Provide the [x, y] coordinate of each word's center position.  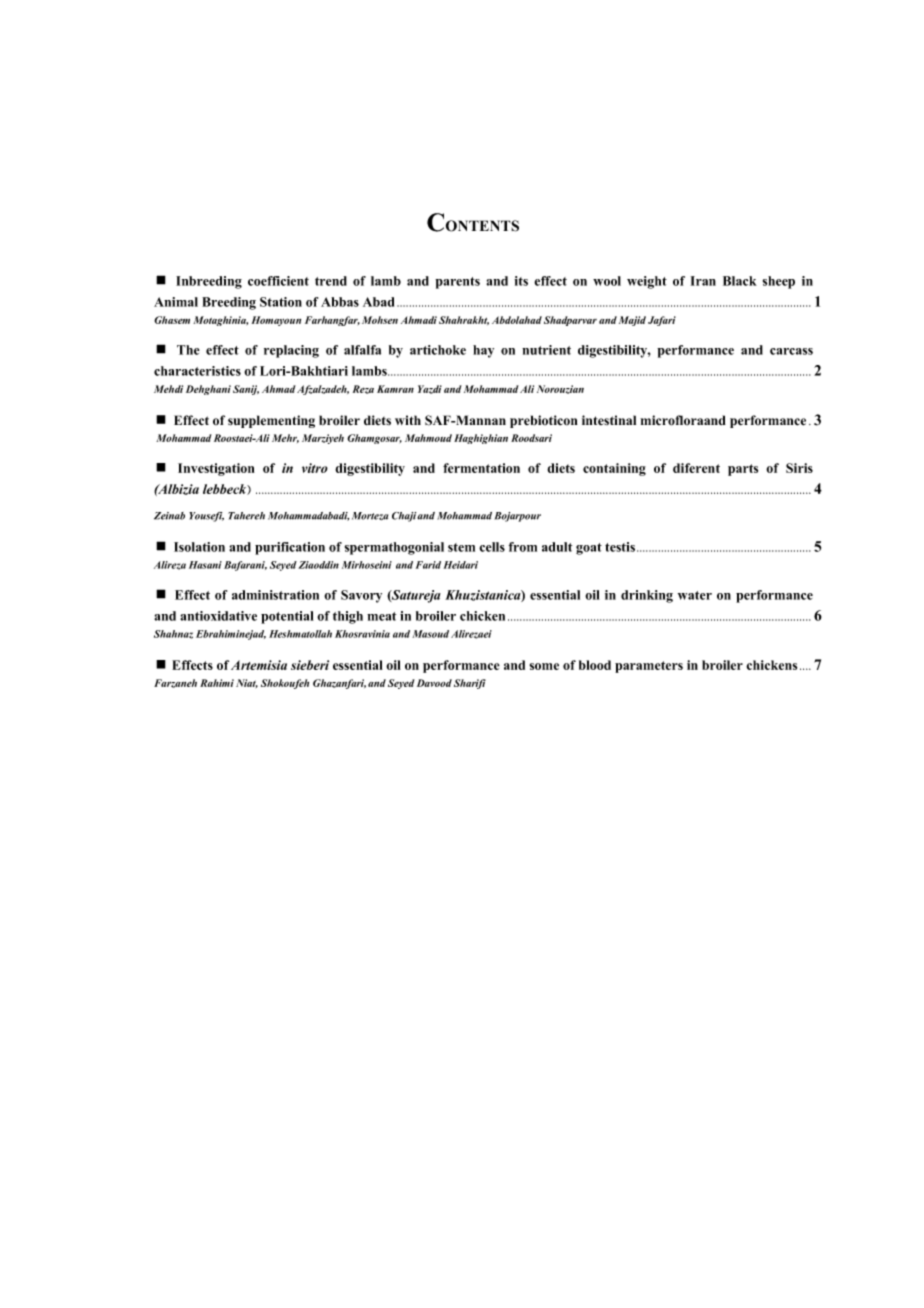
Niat [247, 683]
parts [743, 470]
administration [275, 595]
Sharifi [470, 684]
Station [281, 302]
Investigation [216, 469]
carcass [791, 351]
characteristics [197, 371]
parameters [649, 667]
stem [461, 547]
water [695, 595]
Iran [703, 281]
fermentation [481, 468]
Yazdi [430, 389]
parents [457, 283]
